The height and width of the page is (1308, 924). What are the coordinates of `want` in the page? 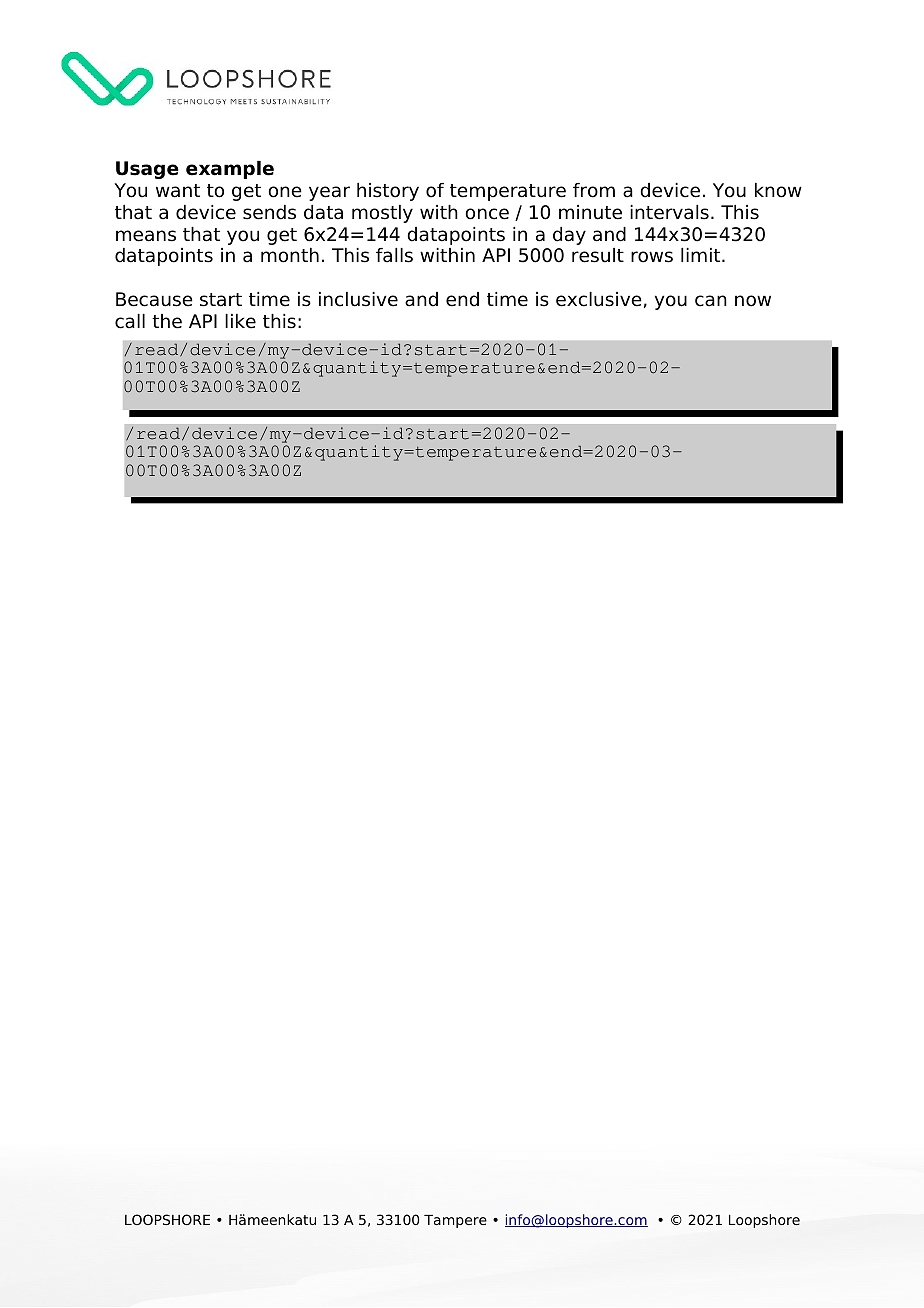 It's located at (178, 191).
